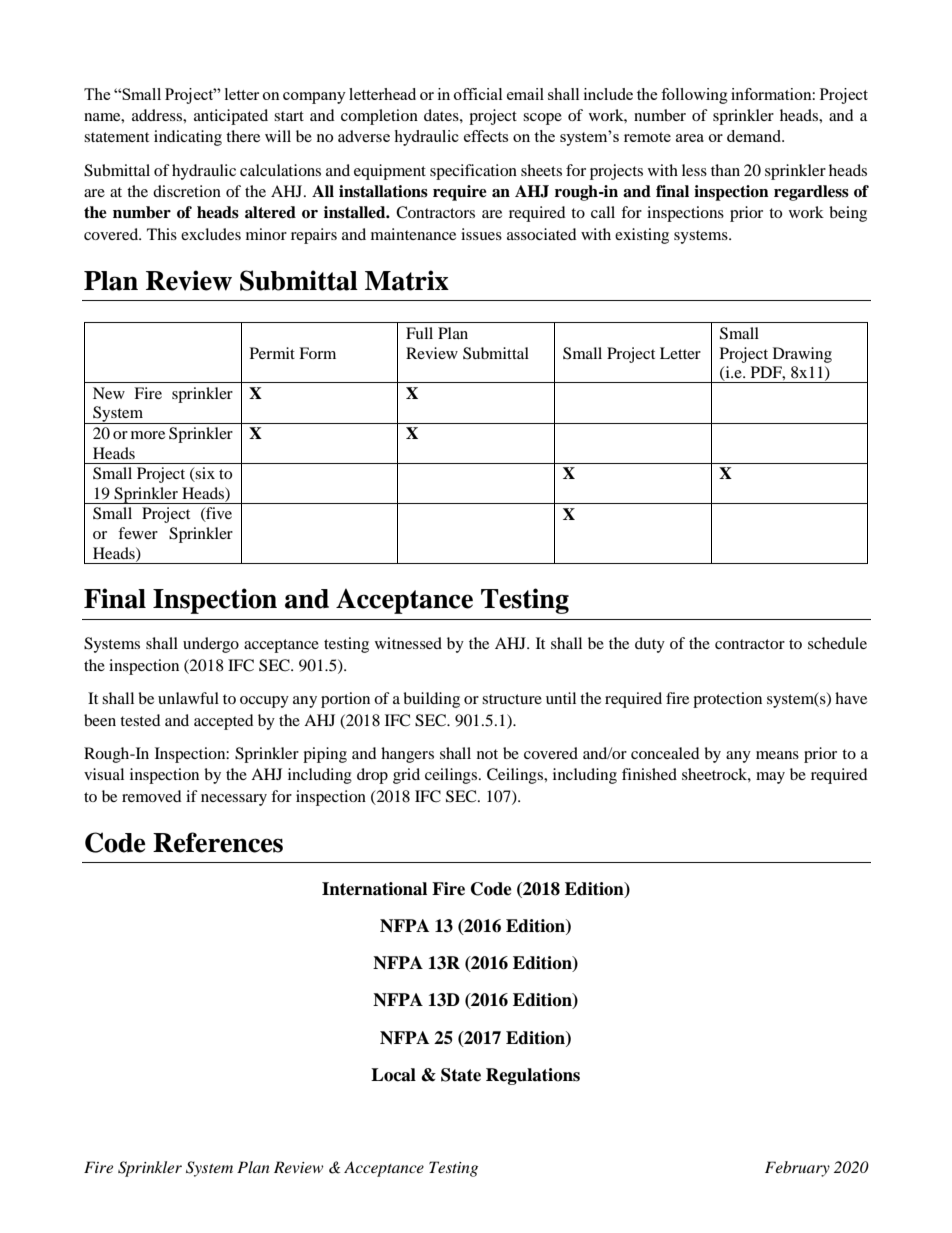 This image has width=952, height=1233. Describe the element at coordinates (837, 643) in the image. I see `schedule` at that location.
